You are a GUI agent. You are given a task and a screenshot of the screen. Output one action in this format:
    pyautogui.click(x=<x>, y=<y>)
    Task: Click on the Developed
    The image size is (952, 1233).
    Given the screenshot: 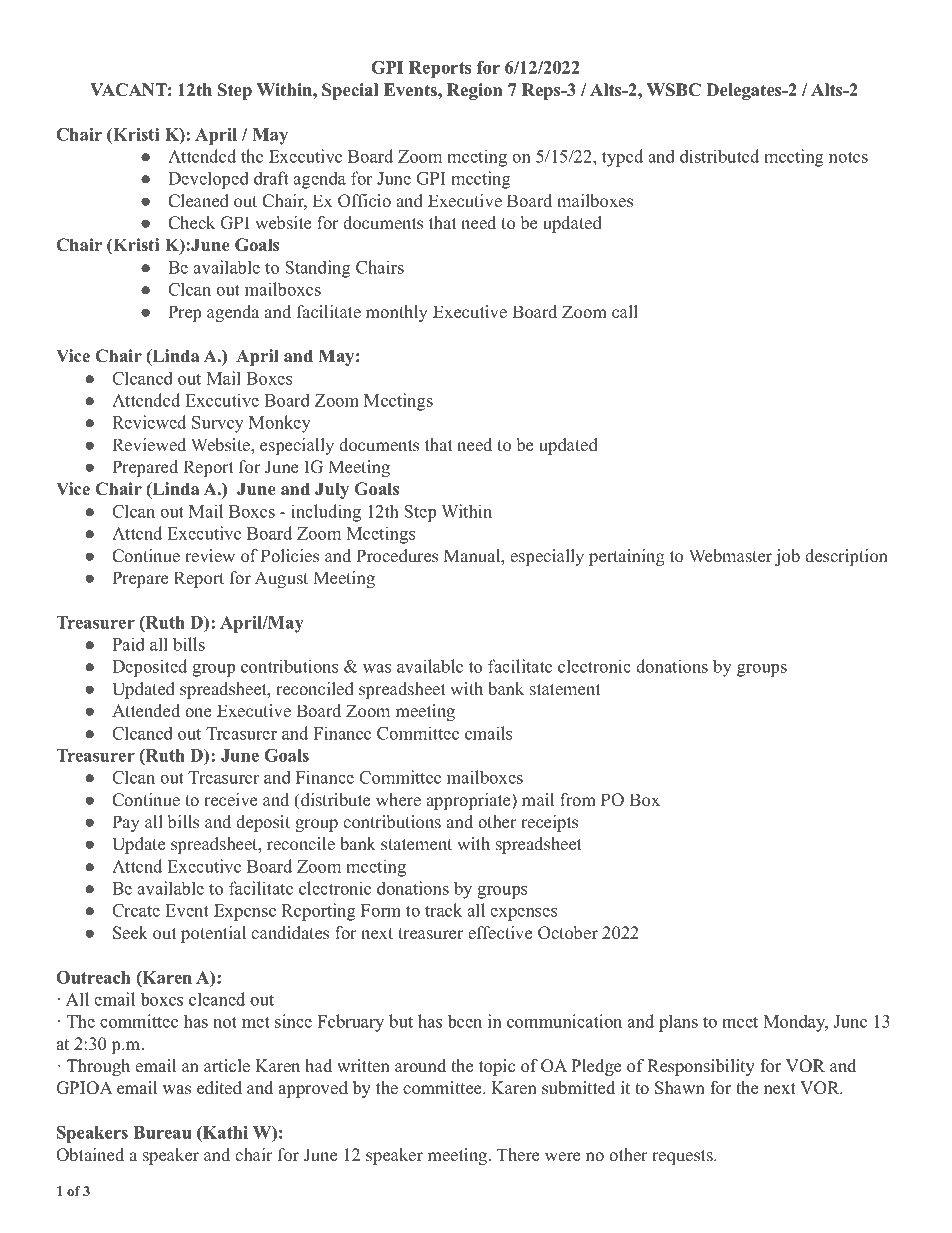 What is the action you would take?
    pyautogui.click(x=208, y=180)
